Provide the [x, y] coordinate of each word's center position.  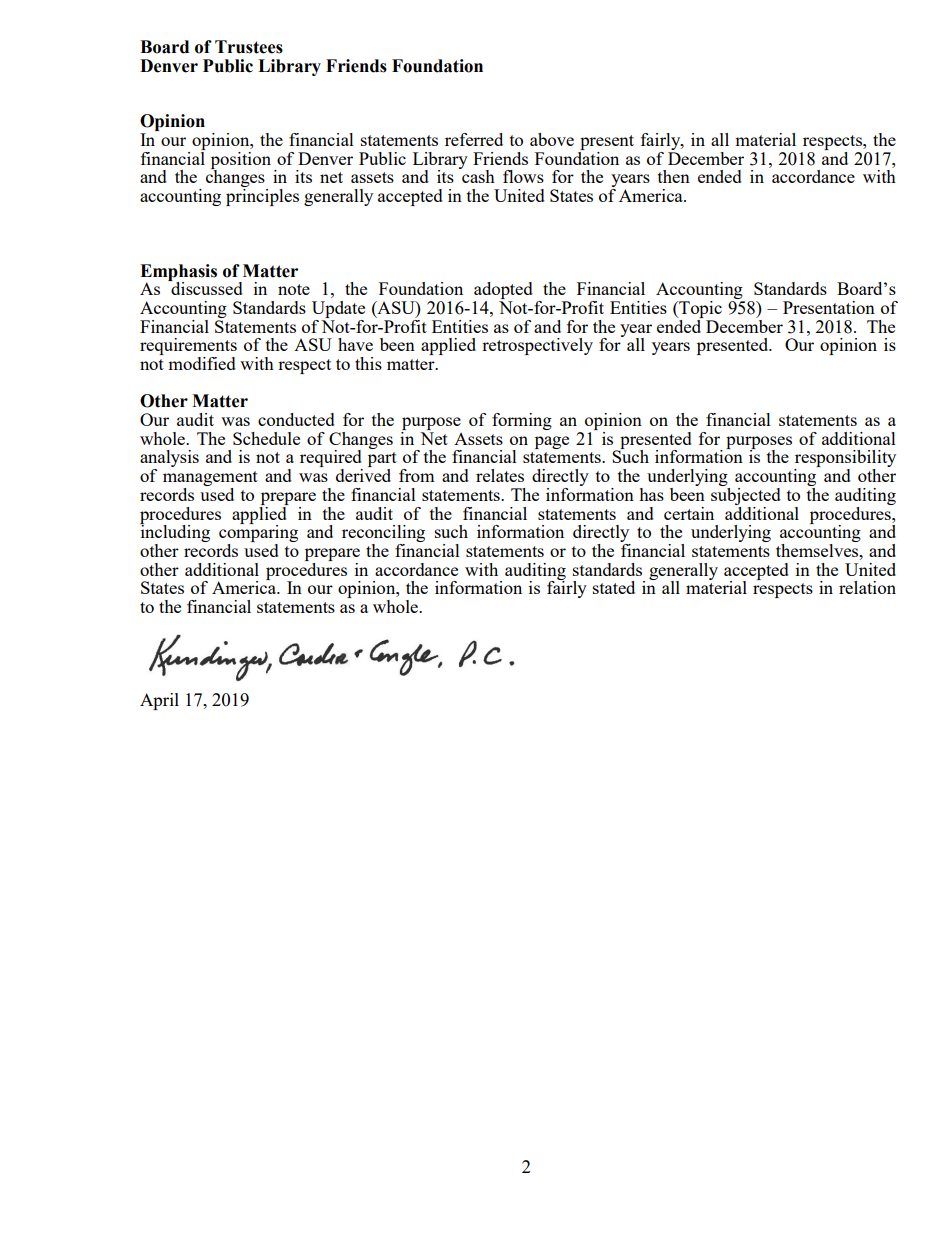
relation [867, 587]
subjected [746, 495]
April [159, 701]
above [552, 139]
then [674, 176]
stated [614, 587]
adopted [503, 292]
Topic [699, 309]
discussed [206, 287]
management [210, 480]
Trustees [249, 47]
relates [500, 475]
